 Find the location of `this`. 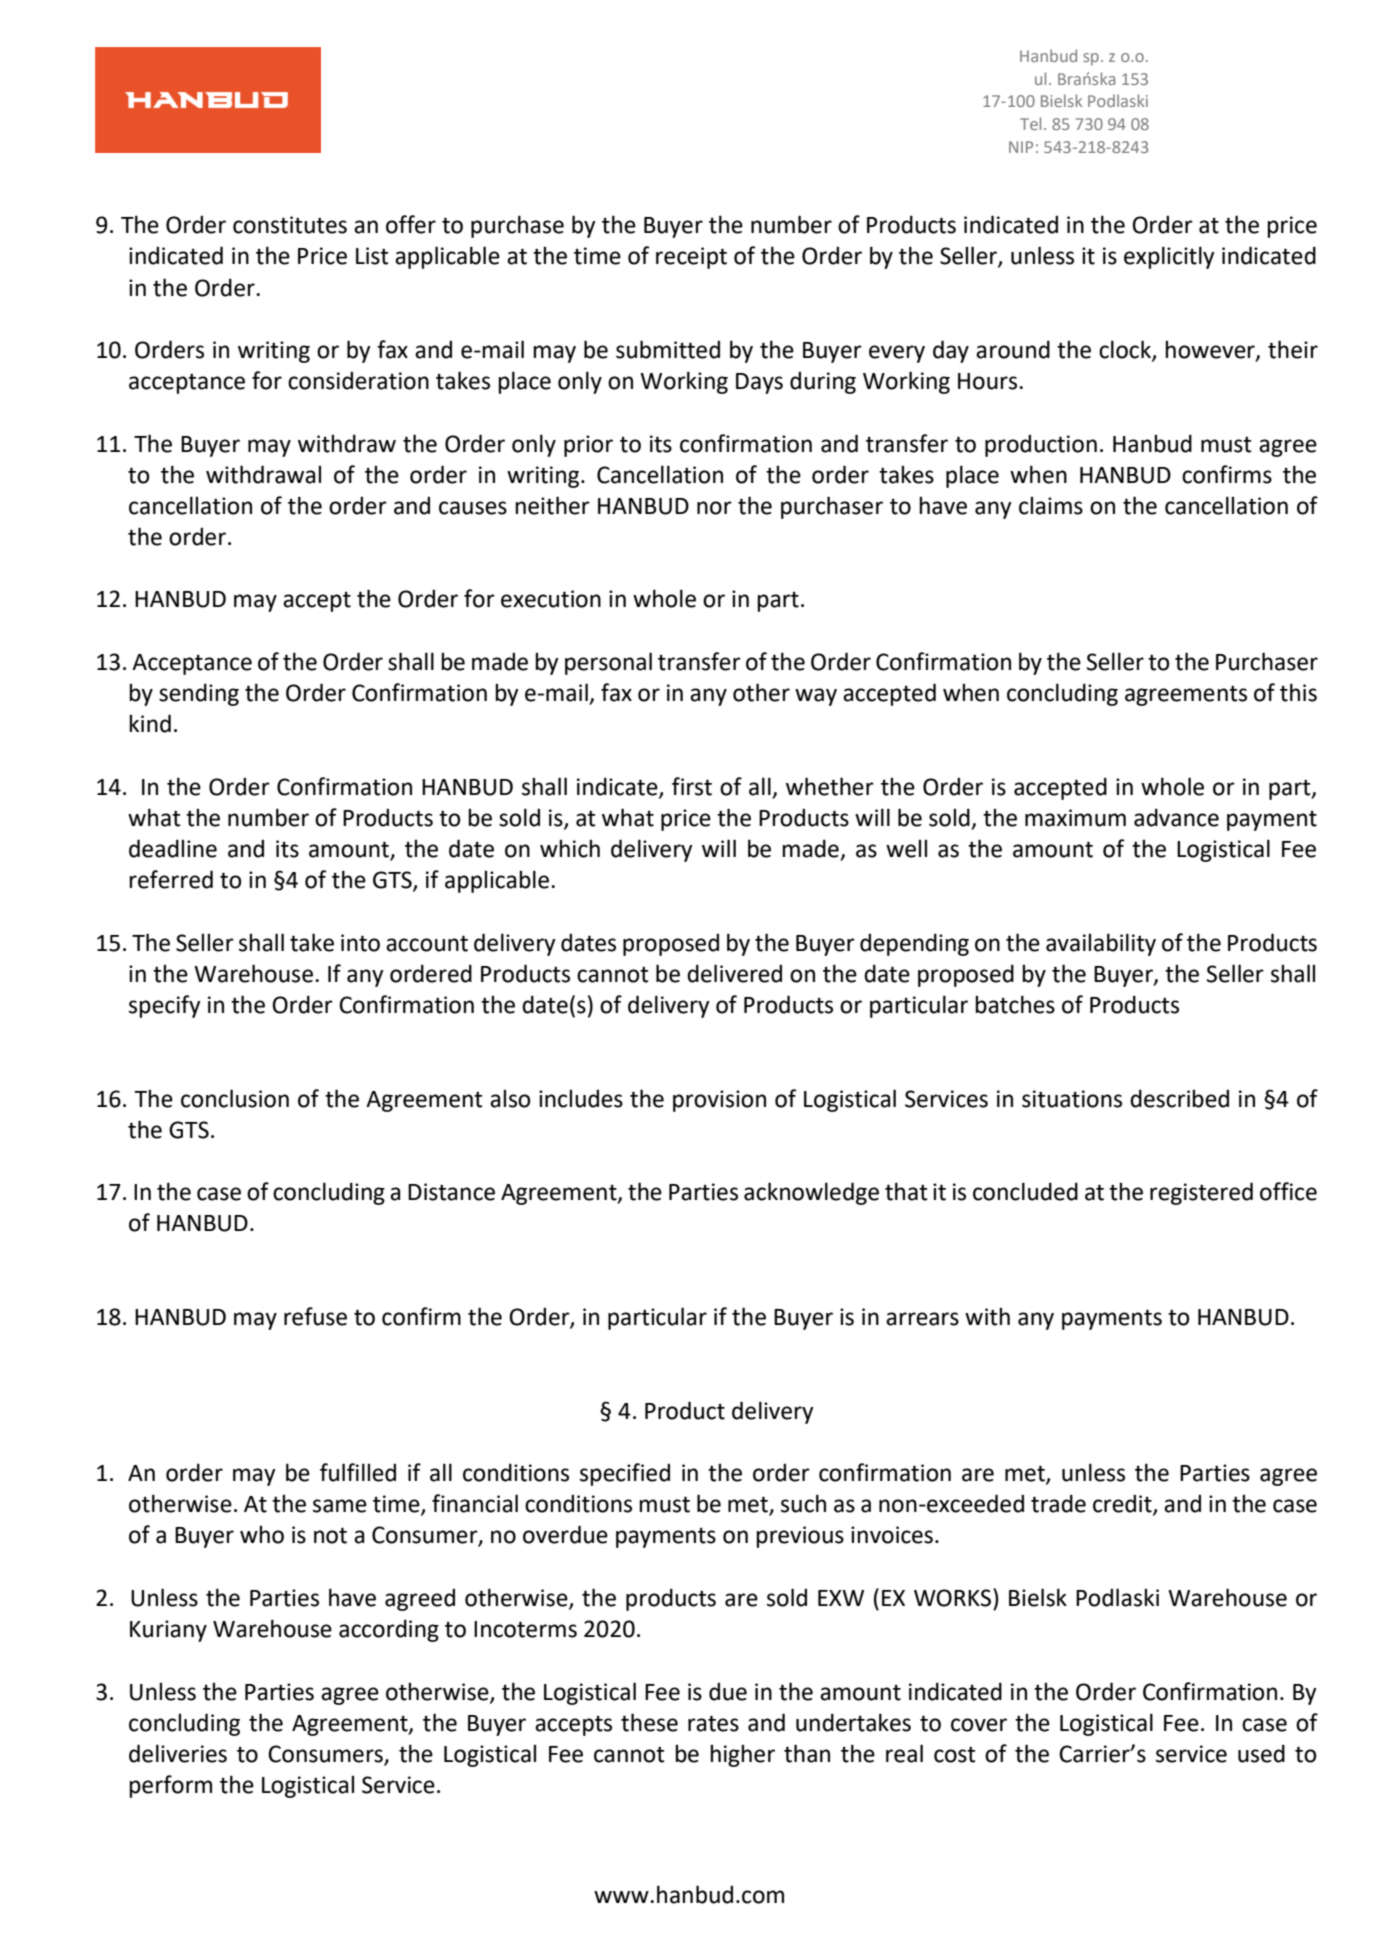

this is located at coordinates (1298, 692).
